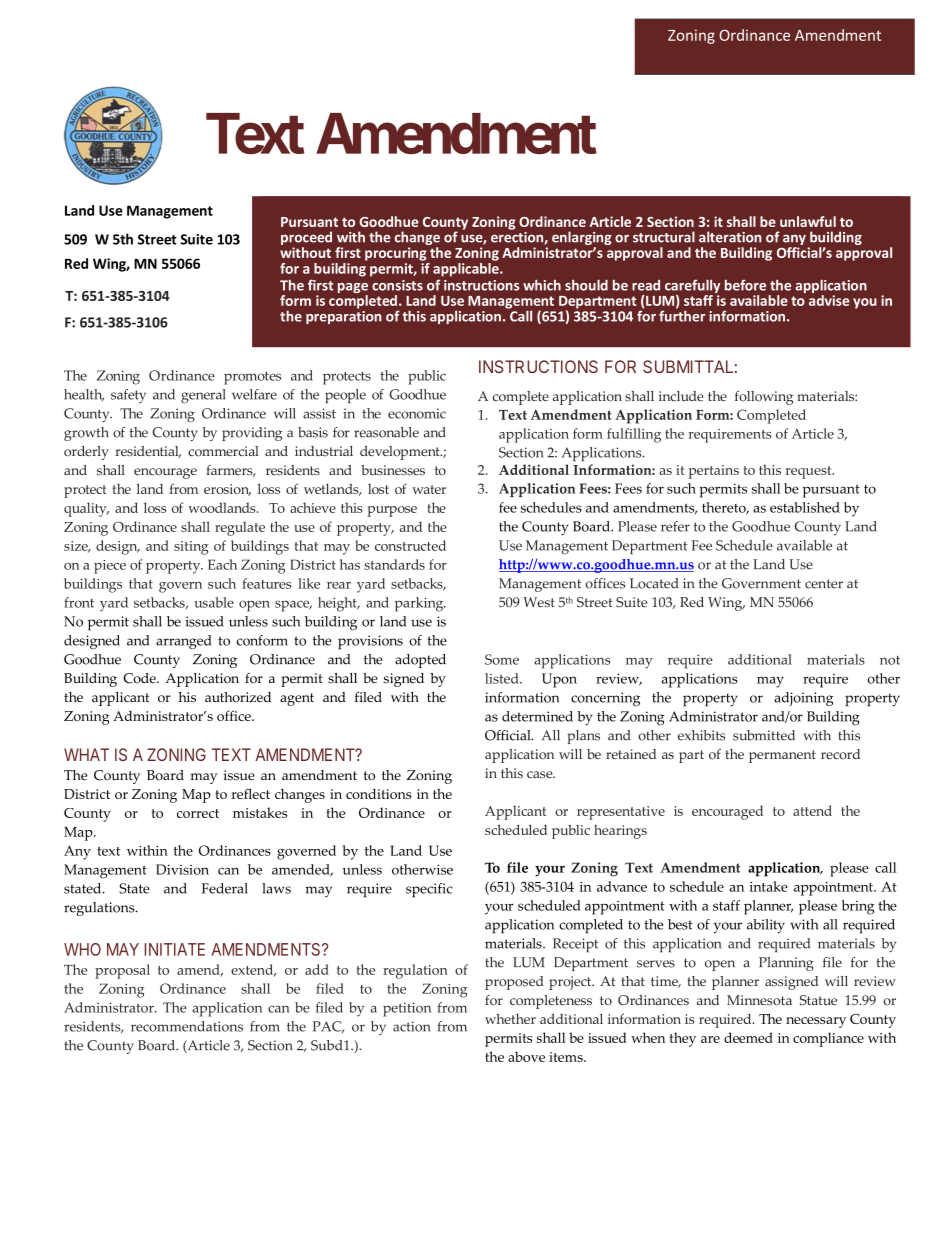 The width and height of the screenshot is (952, 1233). What do you see at coordinates (396, 254) in the screenshot?
I see `procuring` at bounding box center [396, 254].
